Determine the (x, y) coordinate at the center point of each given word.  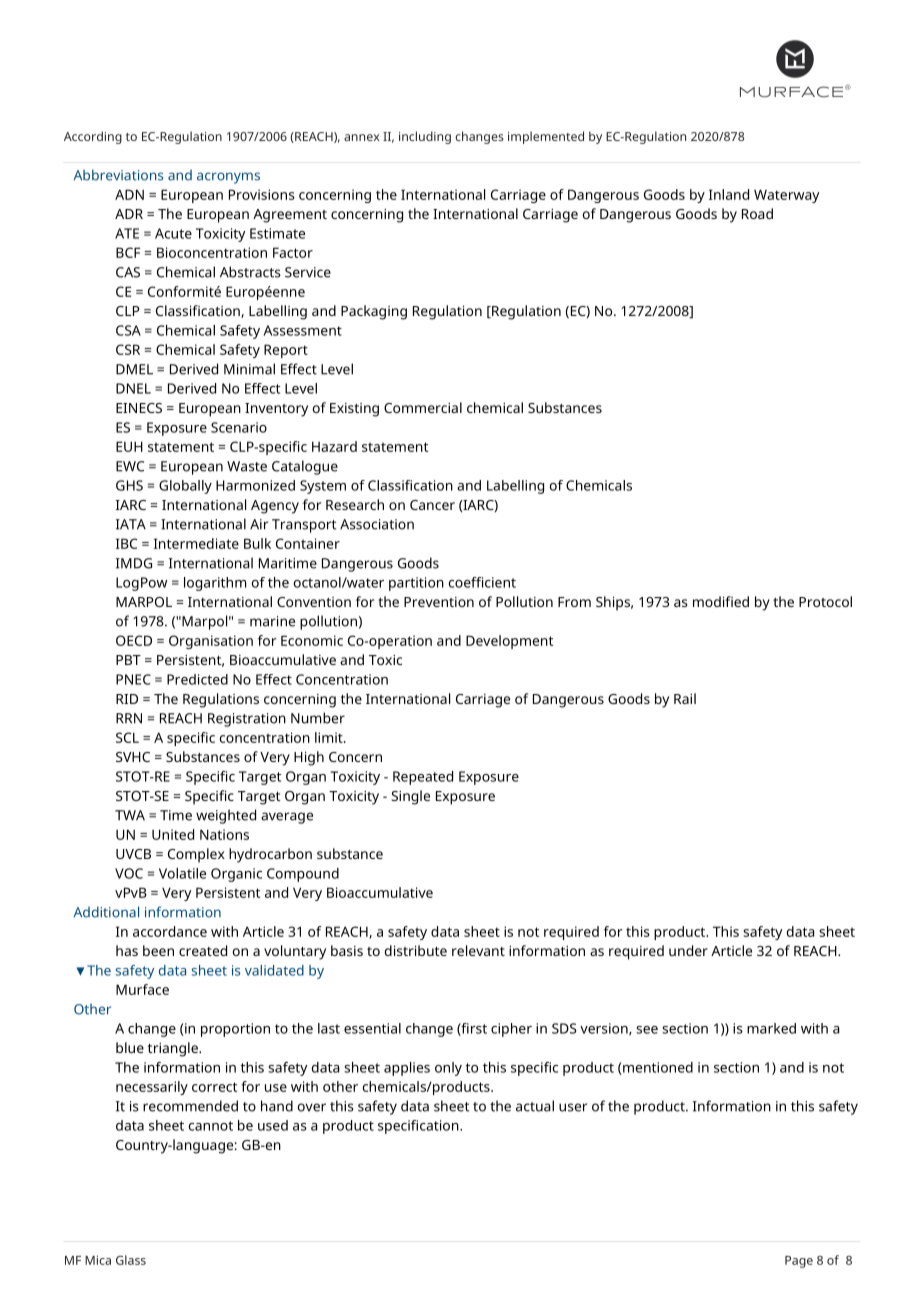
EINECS (139, 408)
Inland (729, 194)
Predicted (197, 679)
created (203, 950)
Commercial (423, 407)
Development (509, 642)
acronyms (228, 178)
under (688, 950)
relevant (478, 950)
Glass (131, 1260)
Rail (685, 698)
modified (721, 601)
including (425, 137)
